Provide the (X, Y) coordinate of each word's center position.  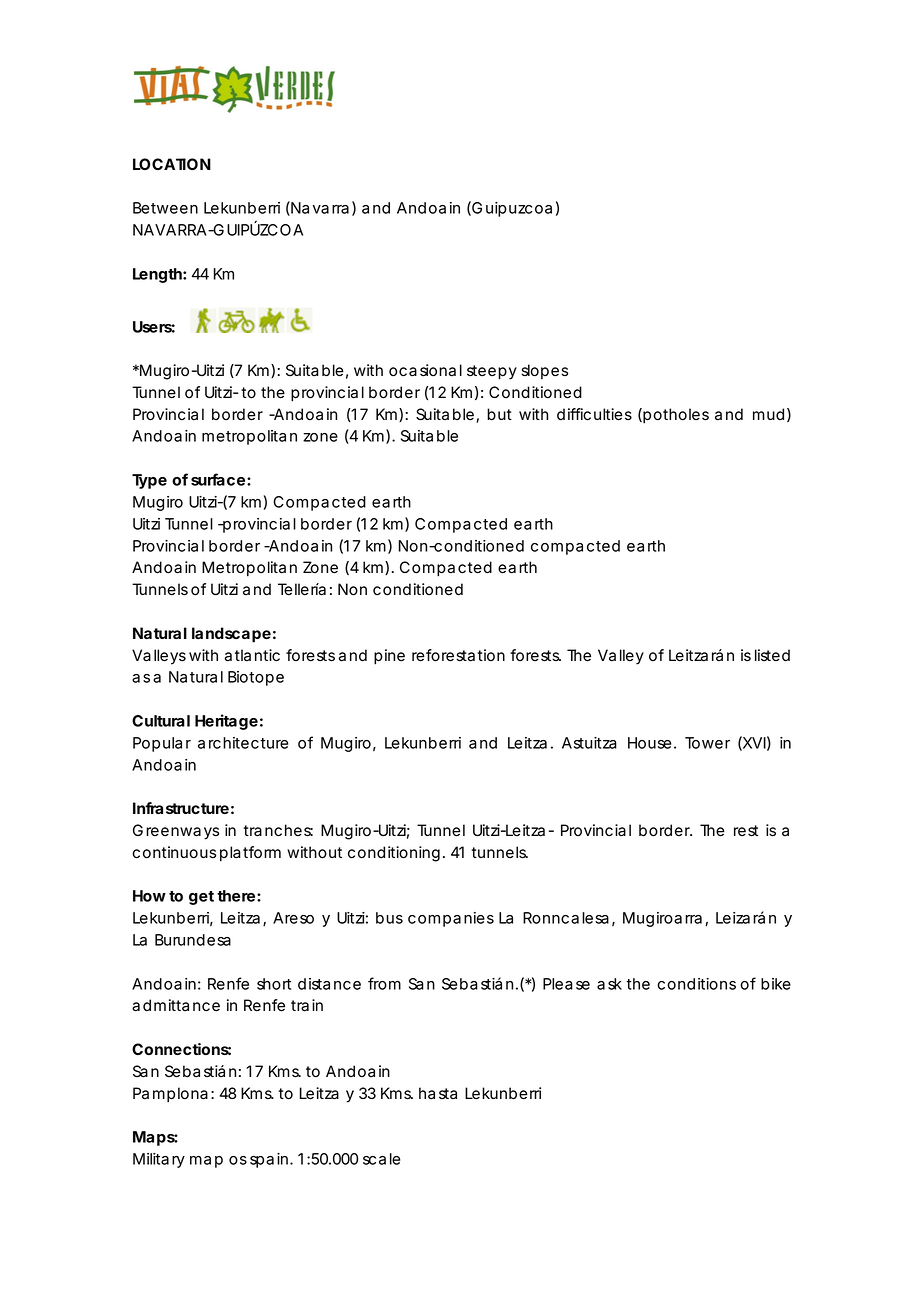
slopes (544, 371)
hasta (438, 1093)
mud (768, 414)
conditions (696, 984)
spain (271, 1160)
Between (165, 208)
